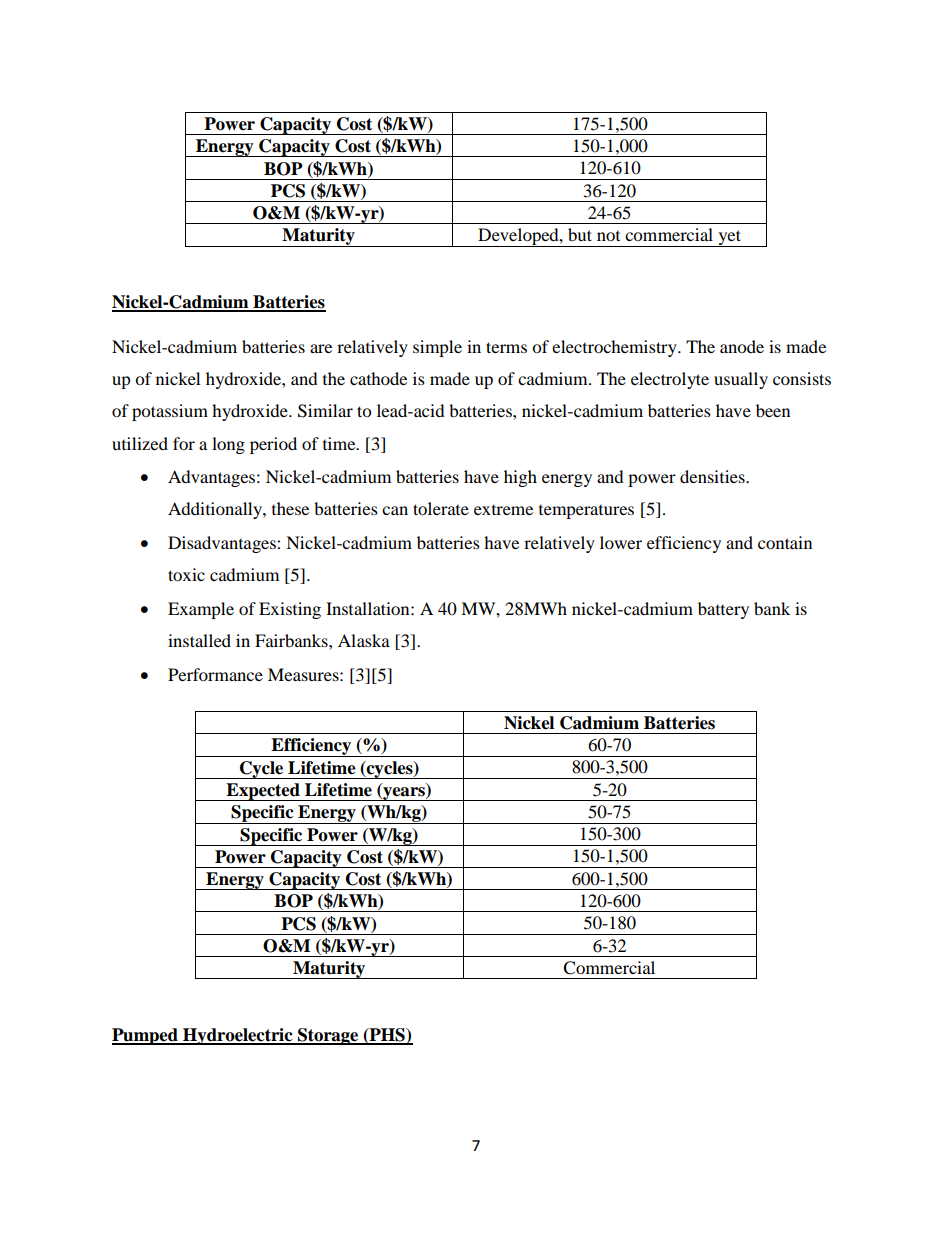 The image size is (952, 1233). Describe the element at coordinates (328, 1036) in the document. I see `Storage` at that location.
